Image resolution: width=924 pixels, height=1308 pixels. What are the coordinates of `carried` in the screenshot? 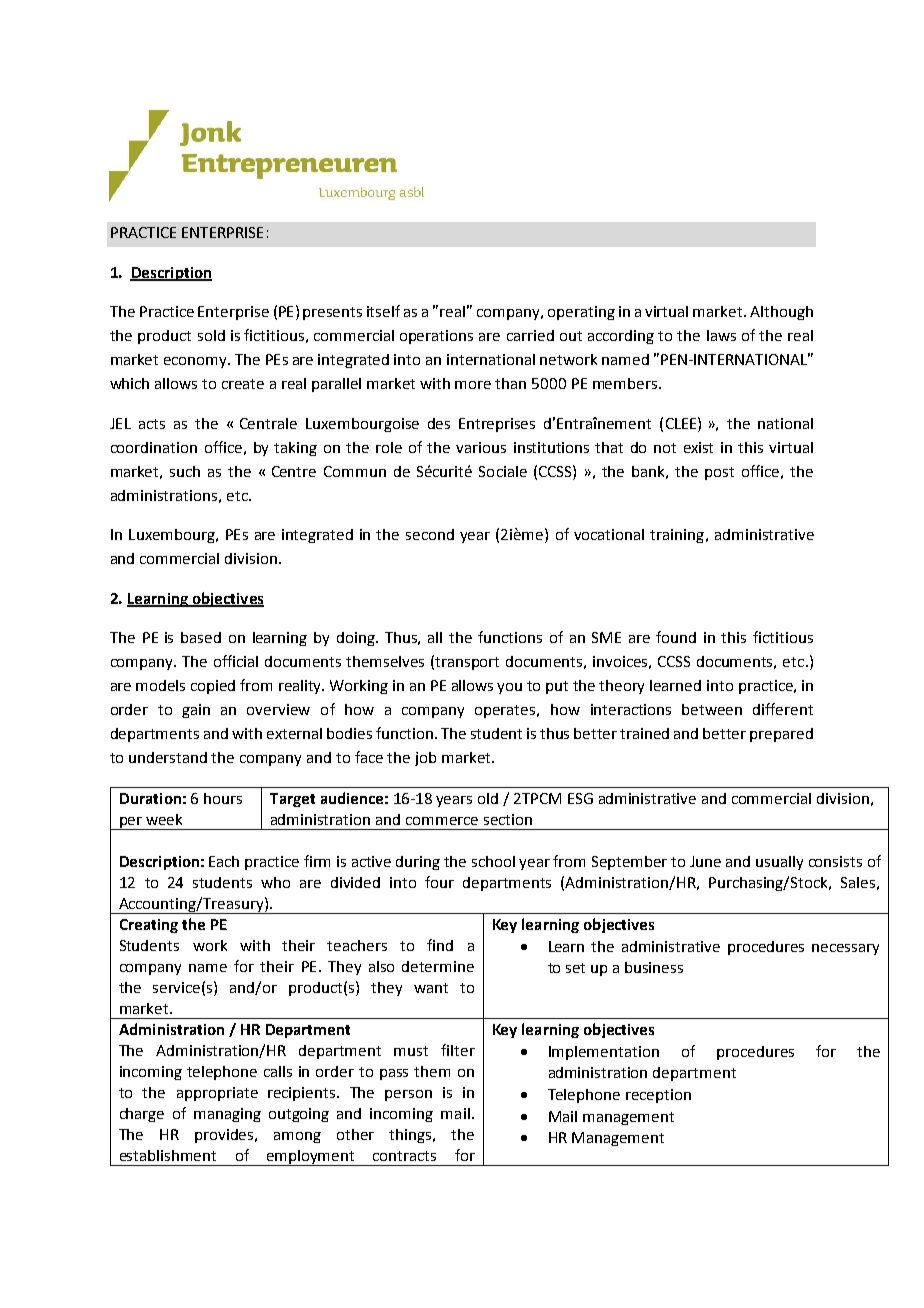 It's located at (530, 335).
